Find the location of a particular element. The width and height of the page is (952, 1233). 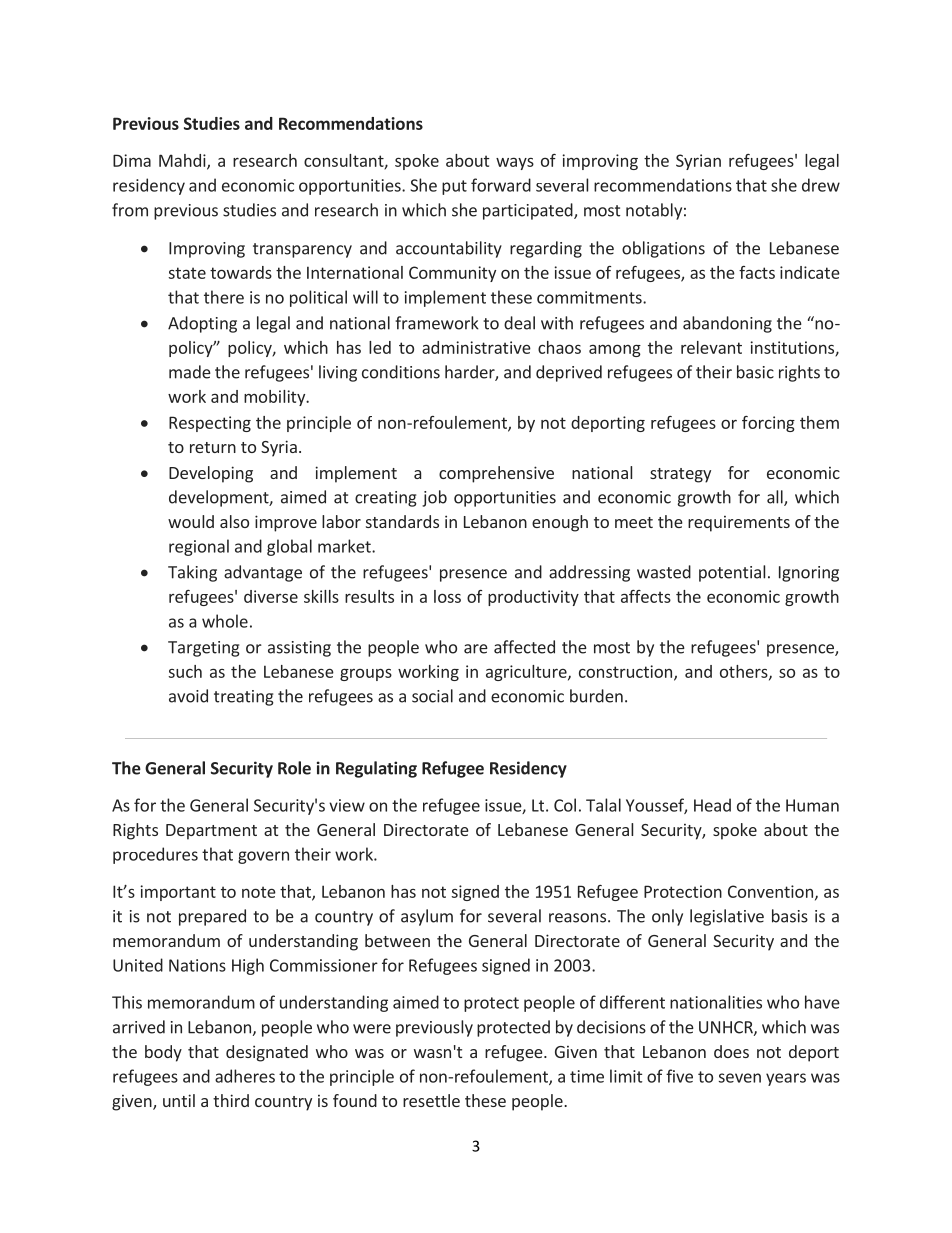

asylum is located at coordinates (427, 917).
